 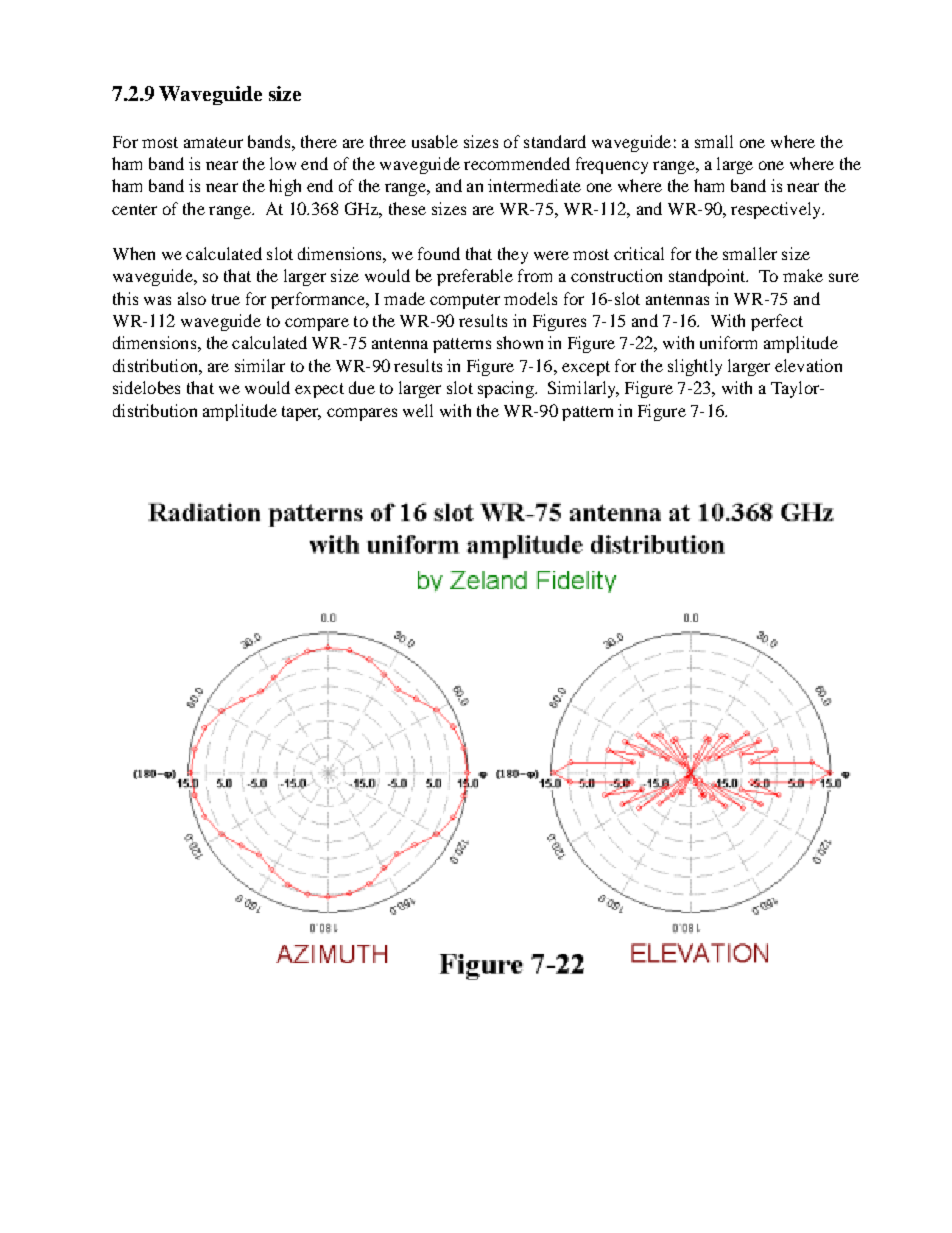 What do you see at coordinates (134, 209) in the document?
I see `center` at bounding box center [134, 209].
